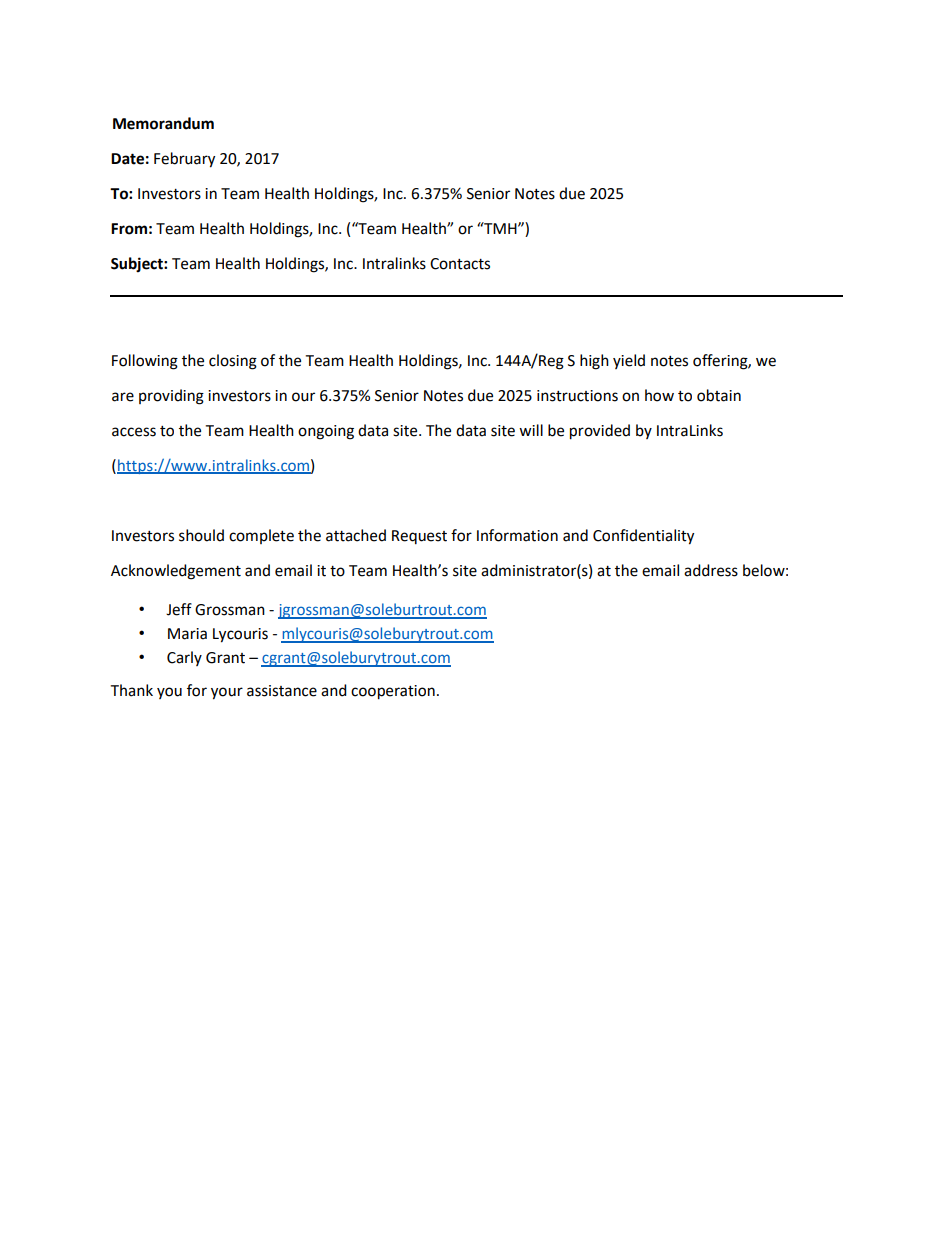  I want to click on Request, so click(419, 537).
